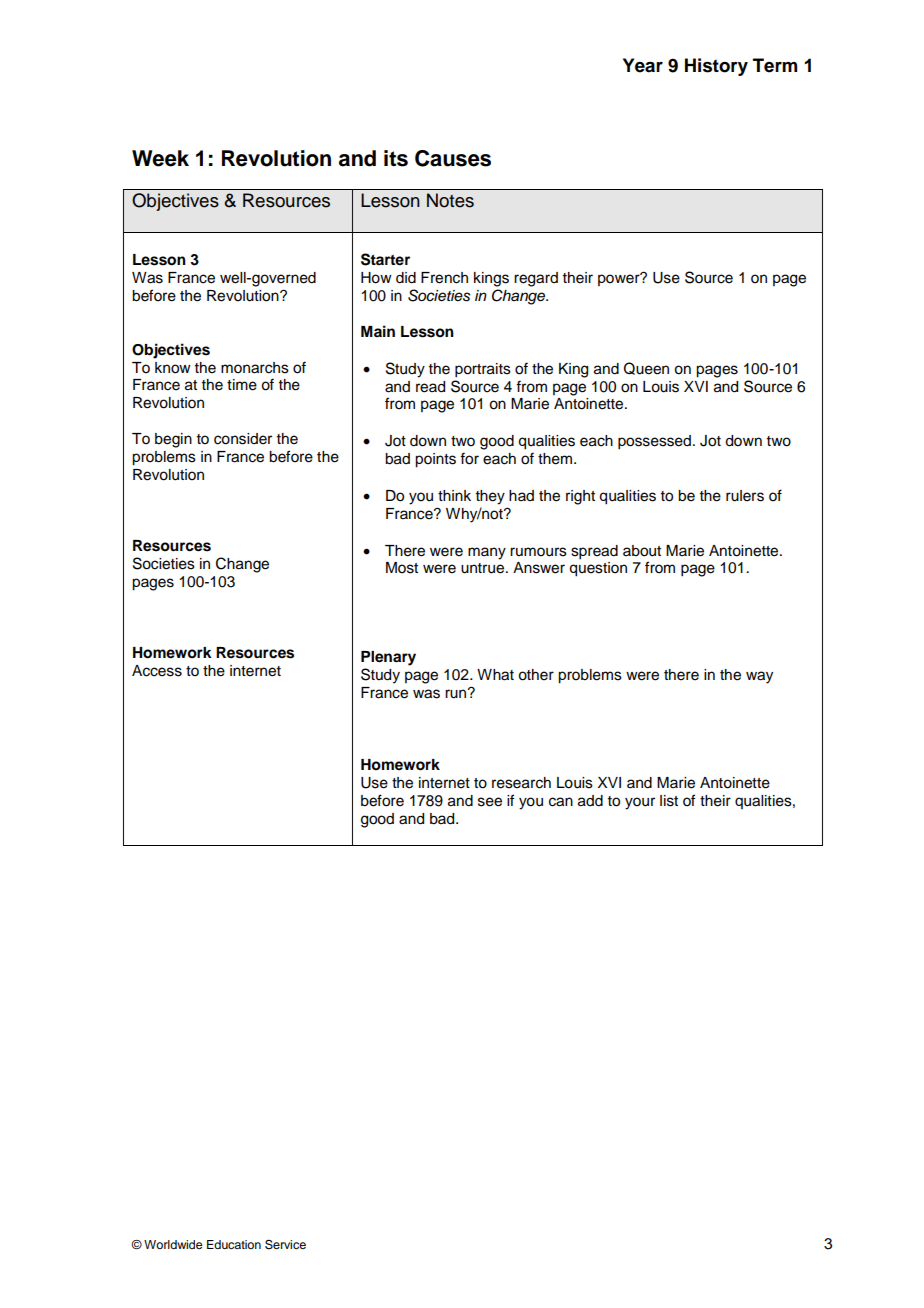  What do you see at coordinates (242, 385) in the page?
I see `time` at bounding box center [242, 385].
